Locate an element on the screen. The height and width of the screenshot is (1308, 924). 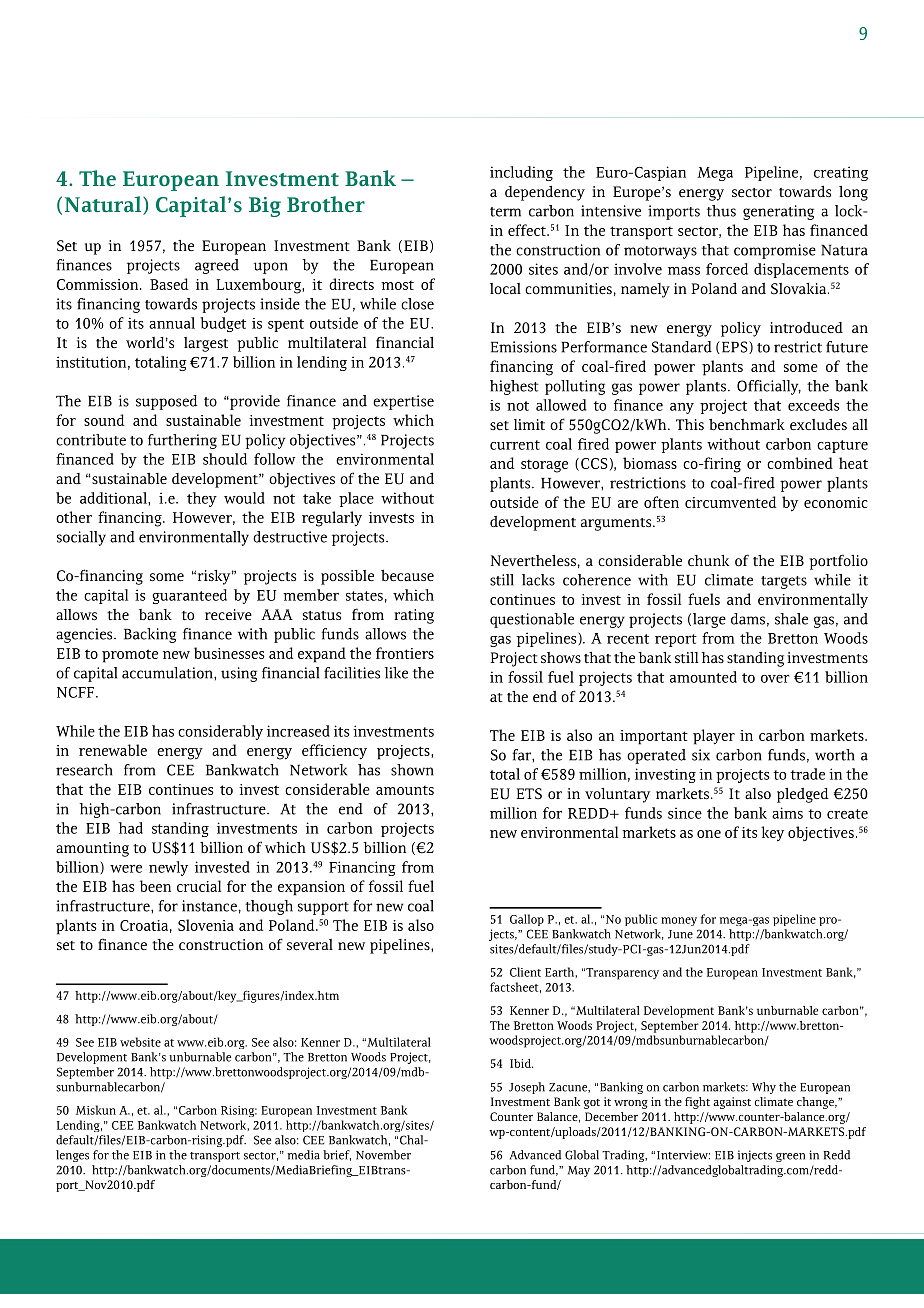
renewable is located at coordinates (113, 750).
